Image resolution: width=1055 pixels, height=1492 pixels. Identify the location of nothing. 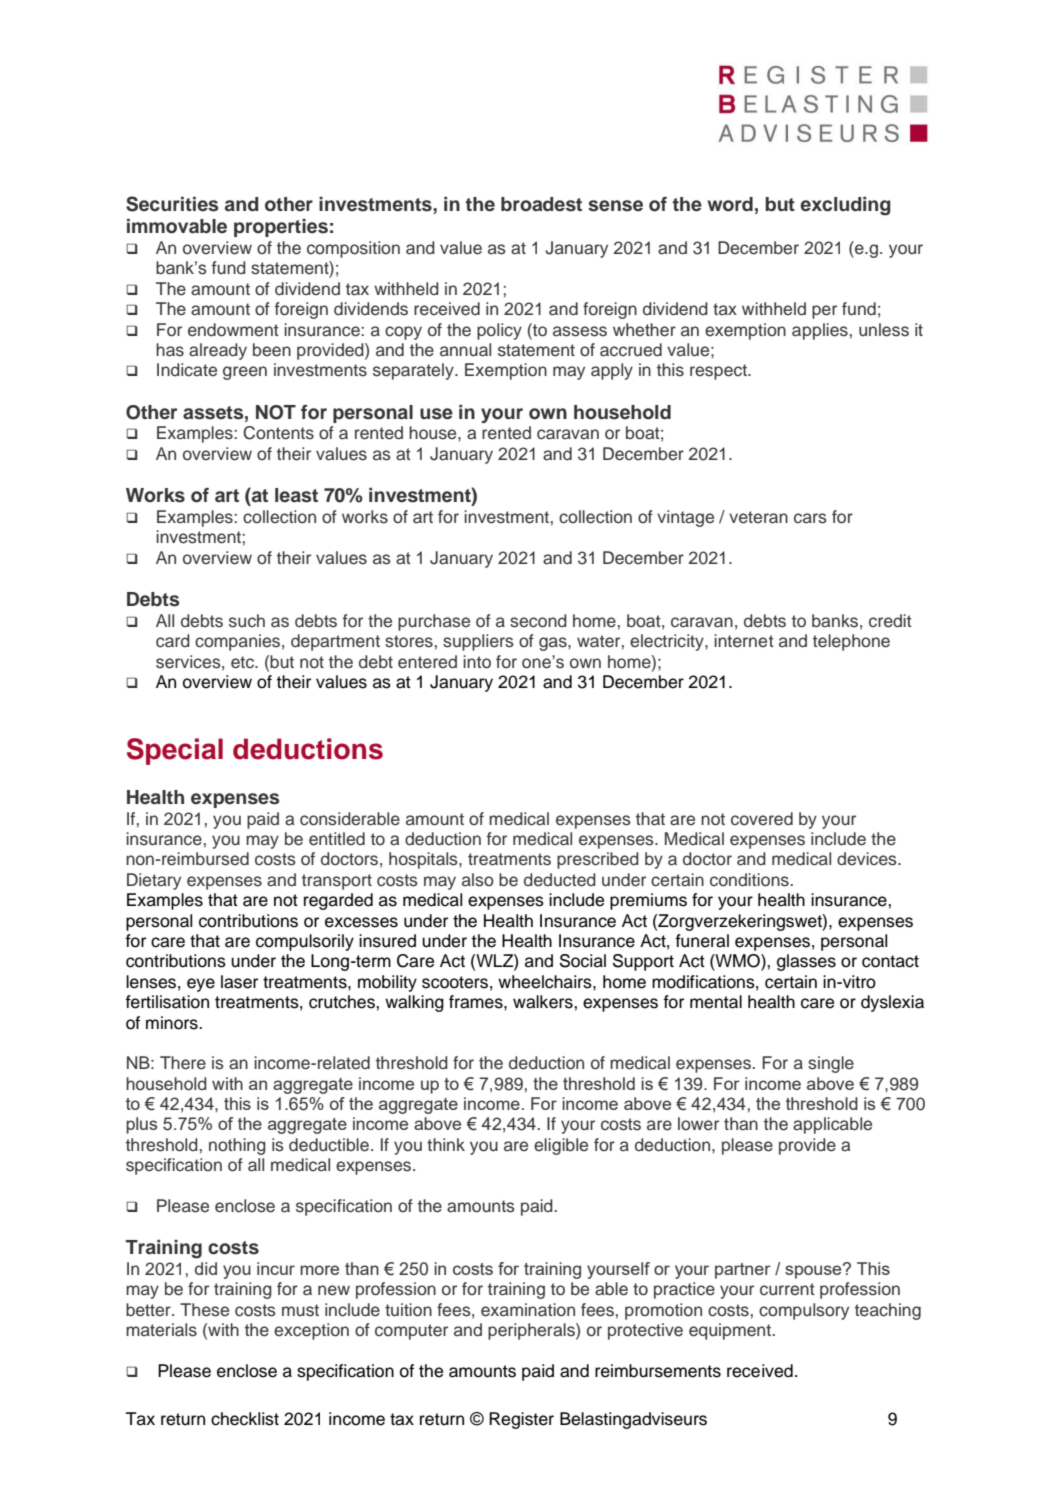
(237, 1146).
